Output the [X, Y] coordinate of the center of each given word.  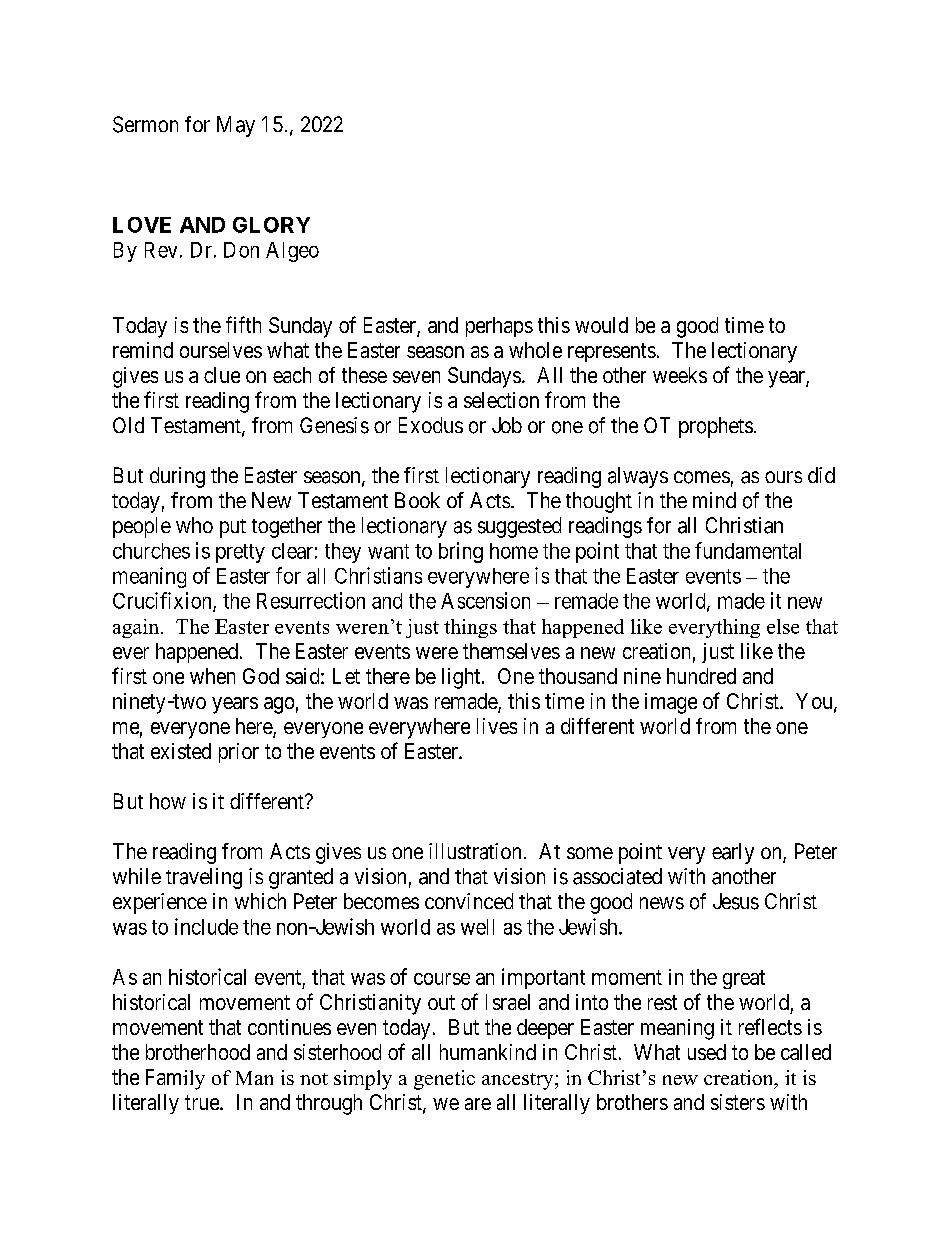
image [671, 703]
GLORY [271, 225]
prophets [716, 427]
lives [497, 726]
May [236, 126]
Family [175, 1079]
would [601, 325]
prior [239, 753]
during [177, 477]
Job [507, 425]
